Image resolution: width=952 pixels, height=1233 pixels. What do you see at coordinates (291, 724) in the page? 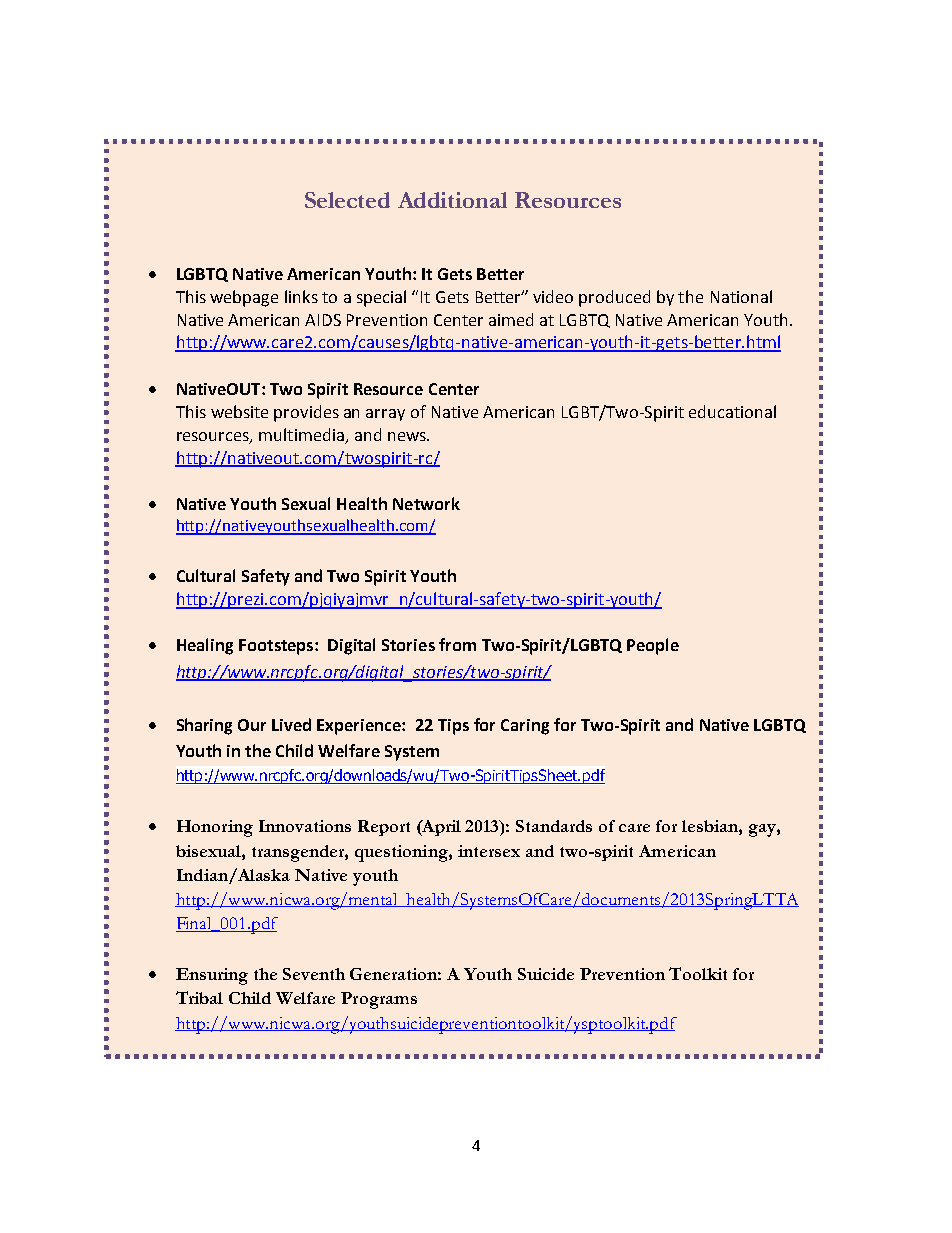
I see `Lived` at bounding box center [291, 724].
